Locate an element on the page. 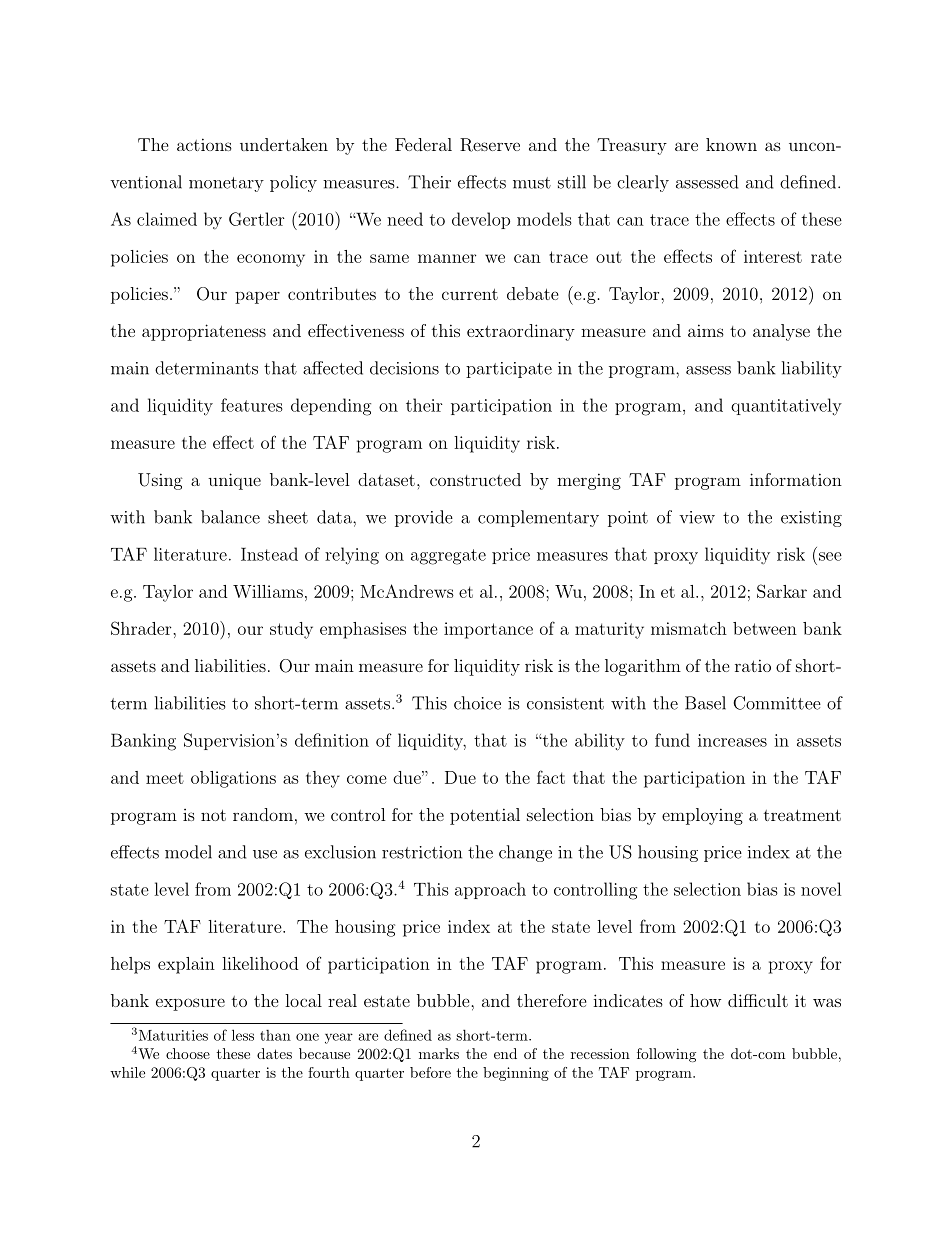 The width and height of the image is (952, 1233). known is located at coordinates (731, 144).
